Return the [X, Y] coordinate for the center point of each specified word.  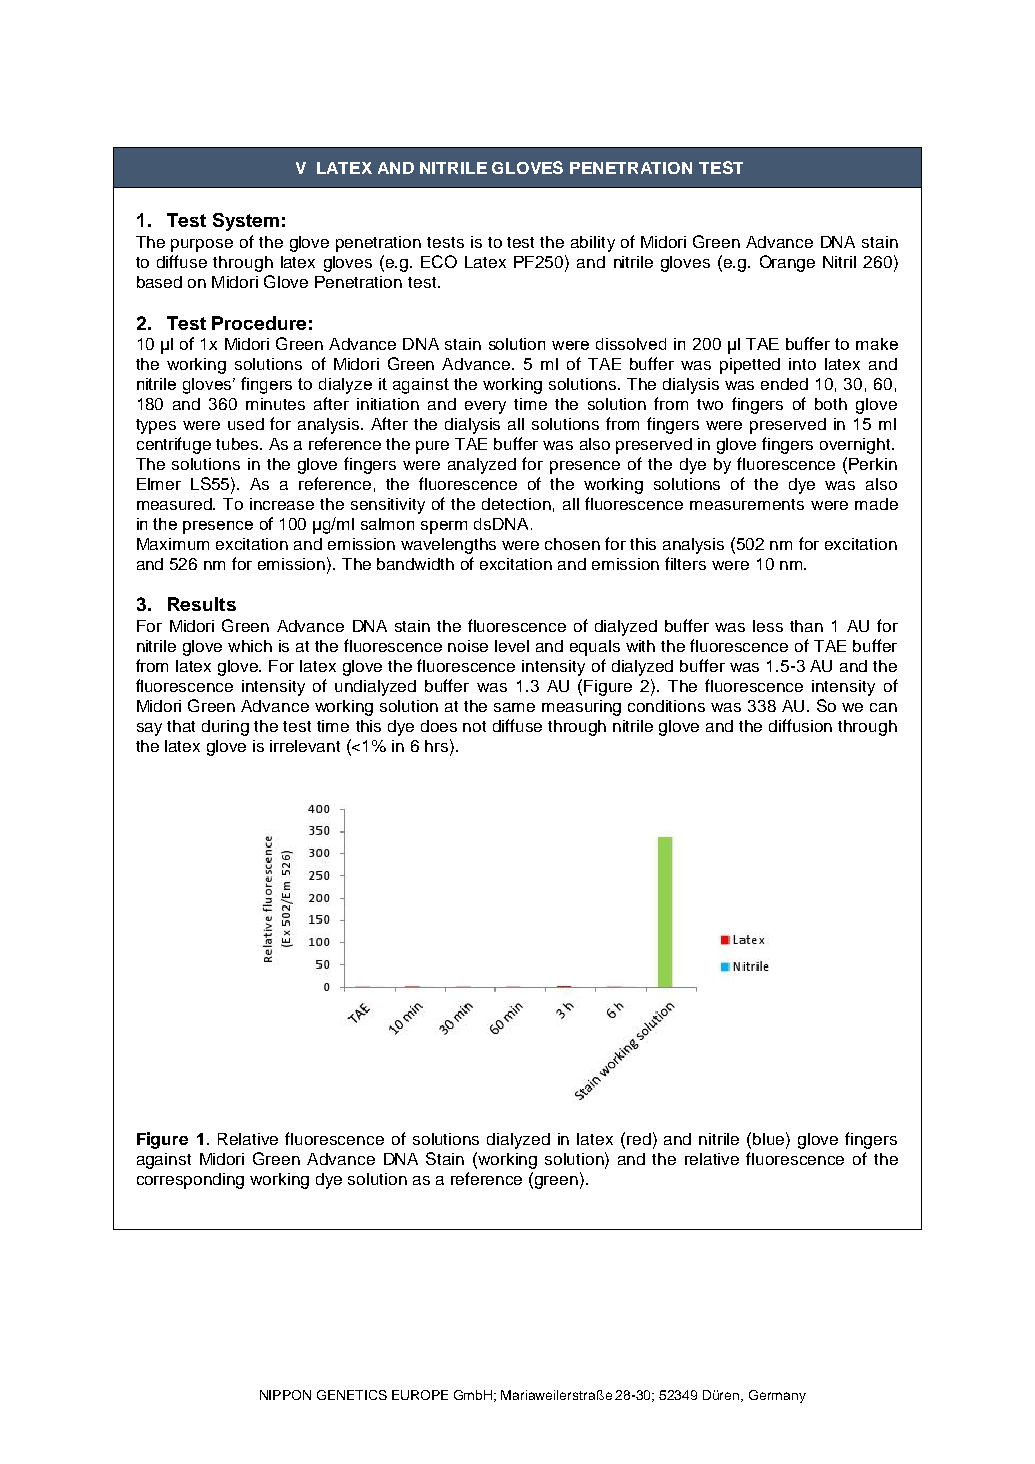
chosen [572, 544]
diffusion [800, 725]
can [883, 707]
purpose [202, 245]
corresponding [190, 1181]
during [225, 728]
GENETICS [352, 1395]
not [474, 726]
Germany [777, 1396]
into [802, 364]
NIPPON [285, 1395]
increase [282, 504]
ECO [439, 261]
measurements [747, 504]
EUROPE [420, 1395]
